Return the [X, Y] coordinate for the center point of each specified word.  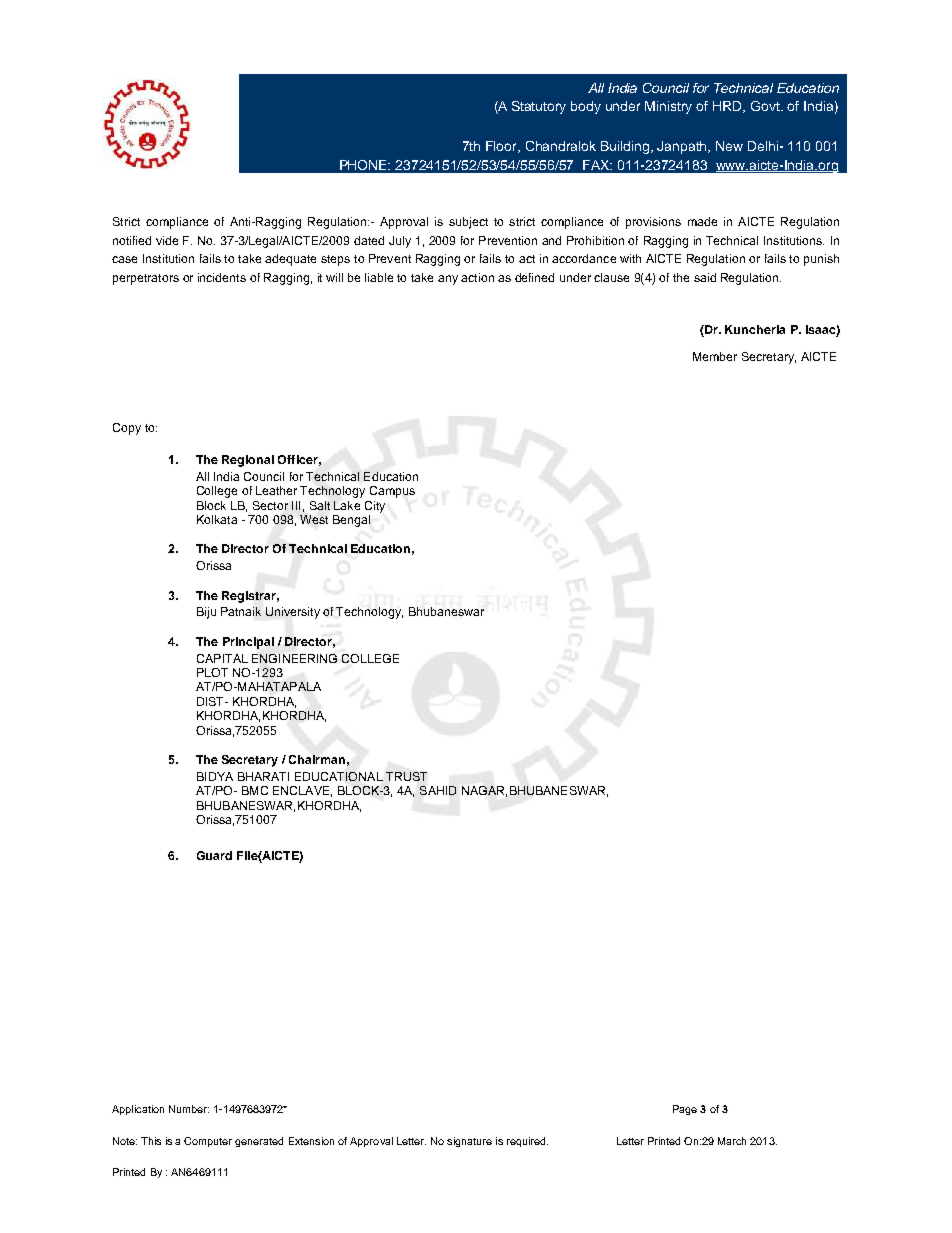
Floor [503, 147]
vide [167, 240]
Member [715, 356]
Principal [248, 643]
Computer [208, 1142]
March [732, 1141]
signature [469, 1142]
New [729, 146]
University [293, 613]
